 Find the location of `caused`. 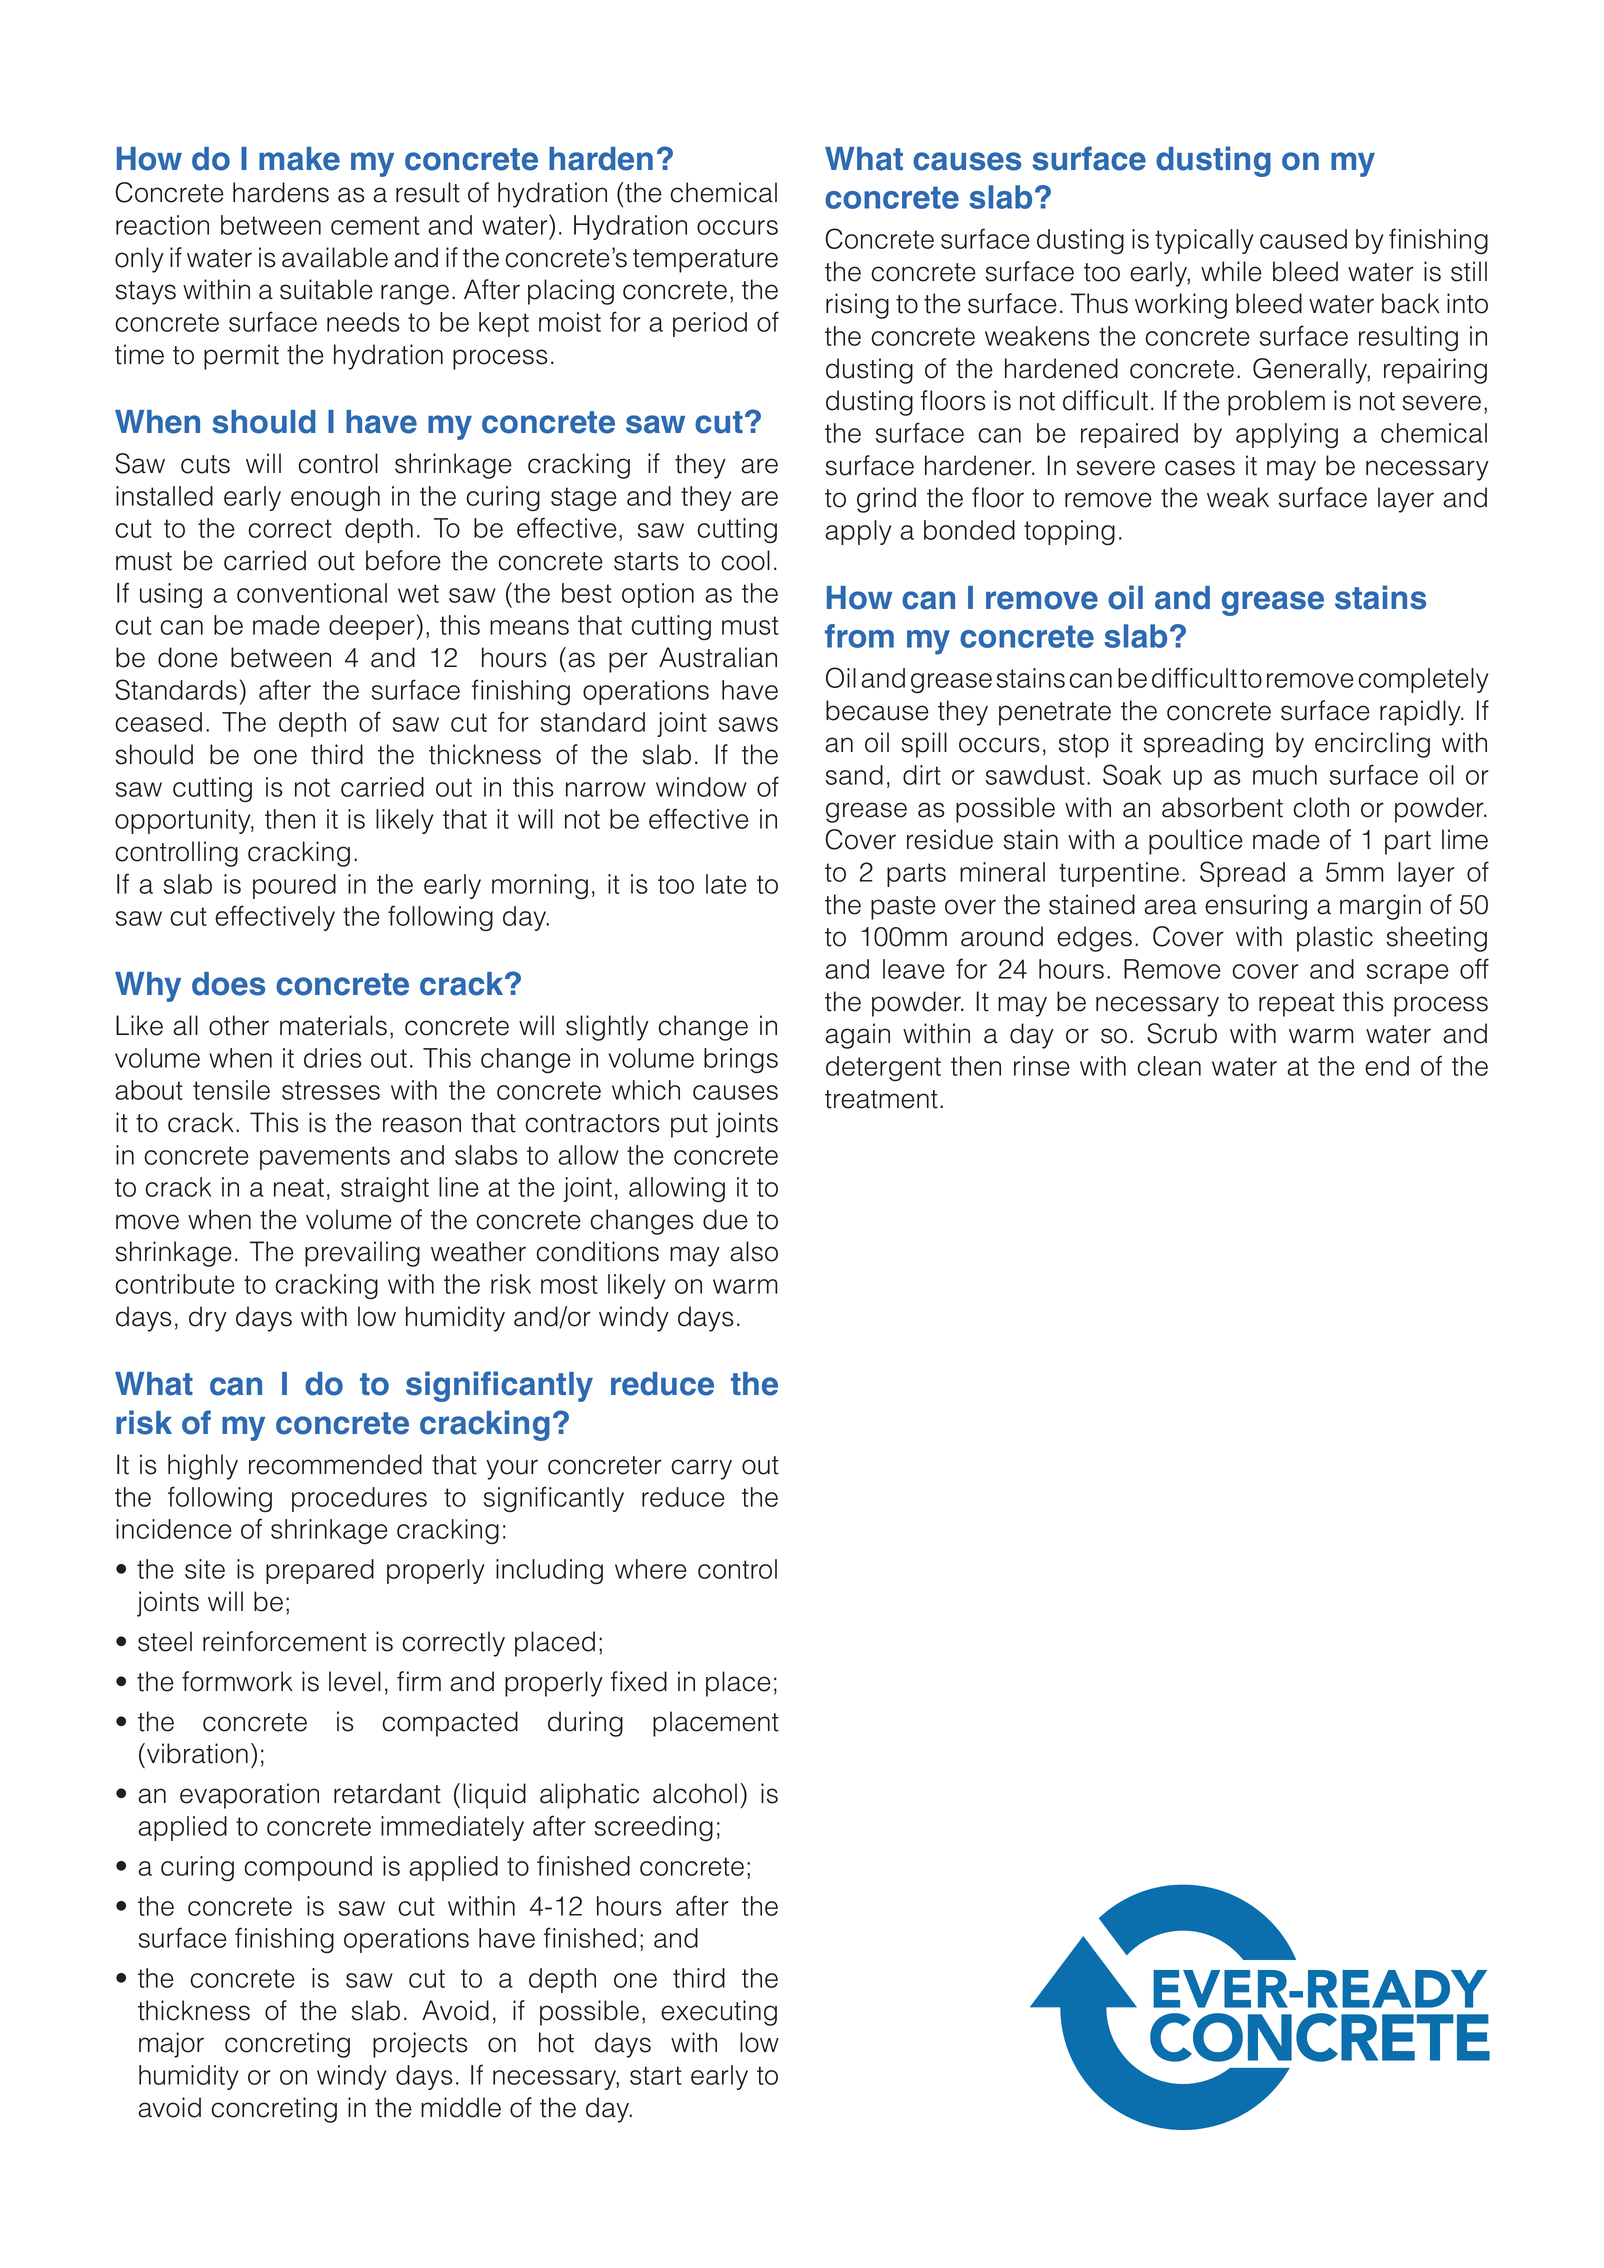

caused is located at coordinates (1303, 239).
